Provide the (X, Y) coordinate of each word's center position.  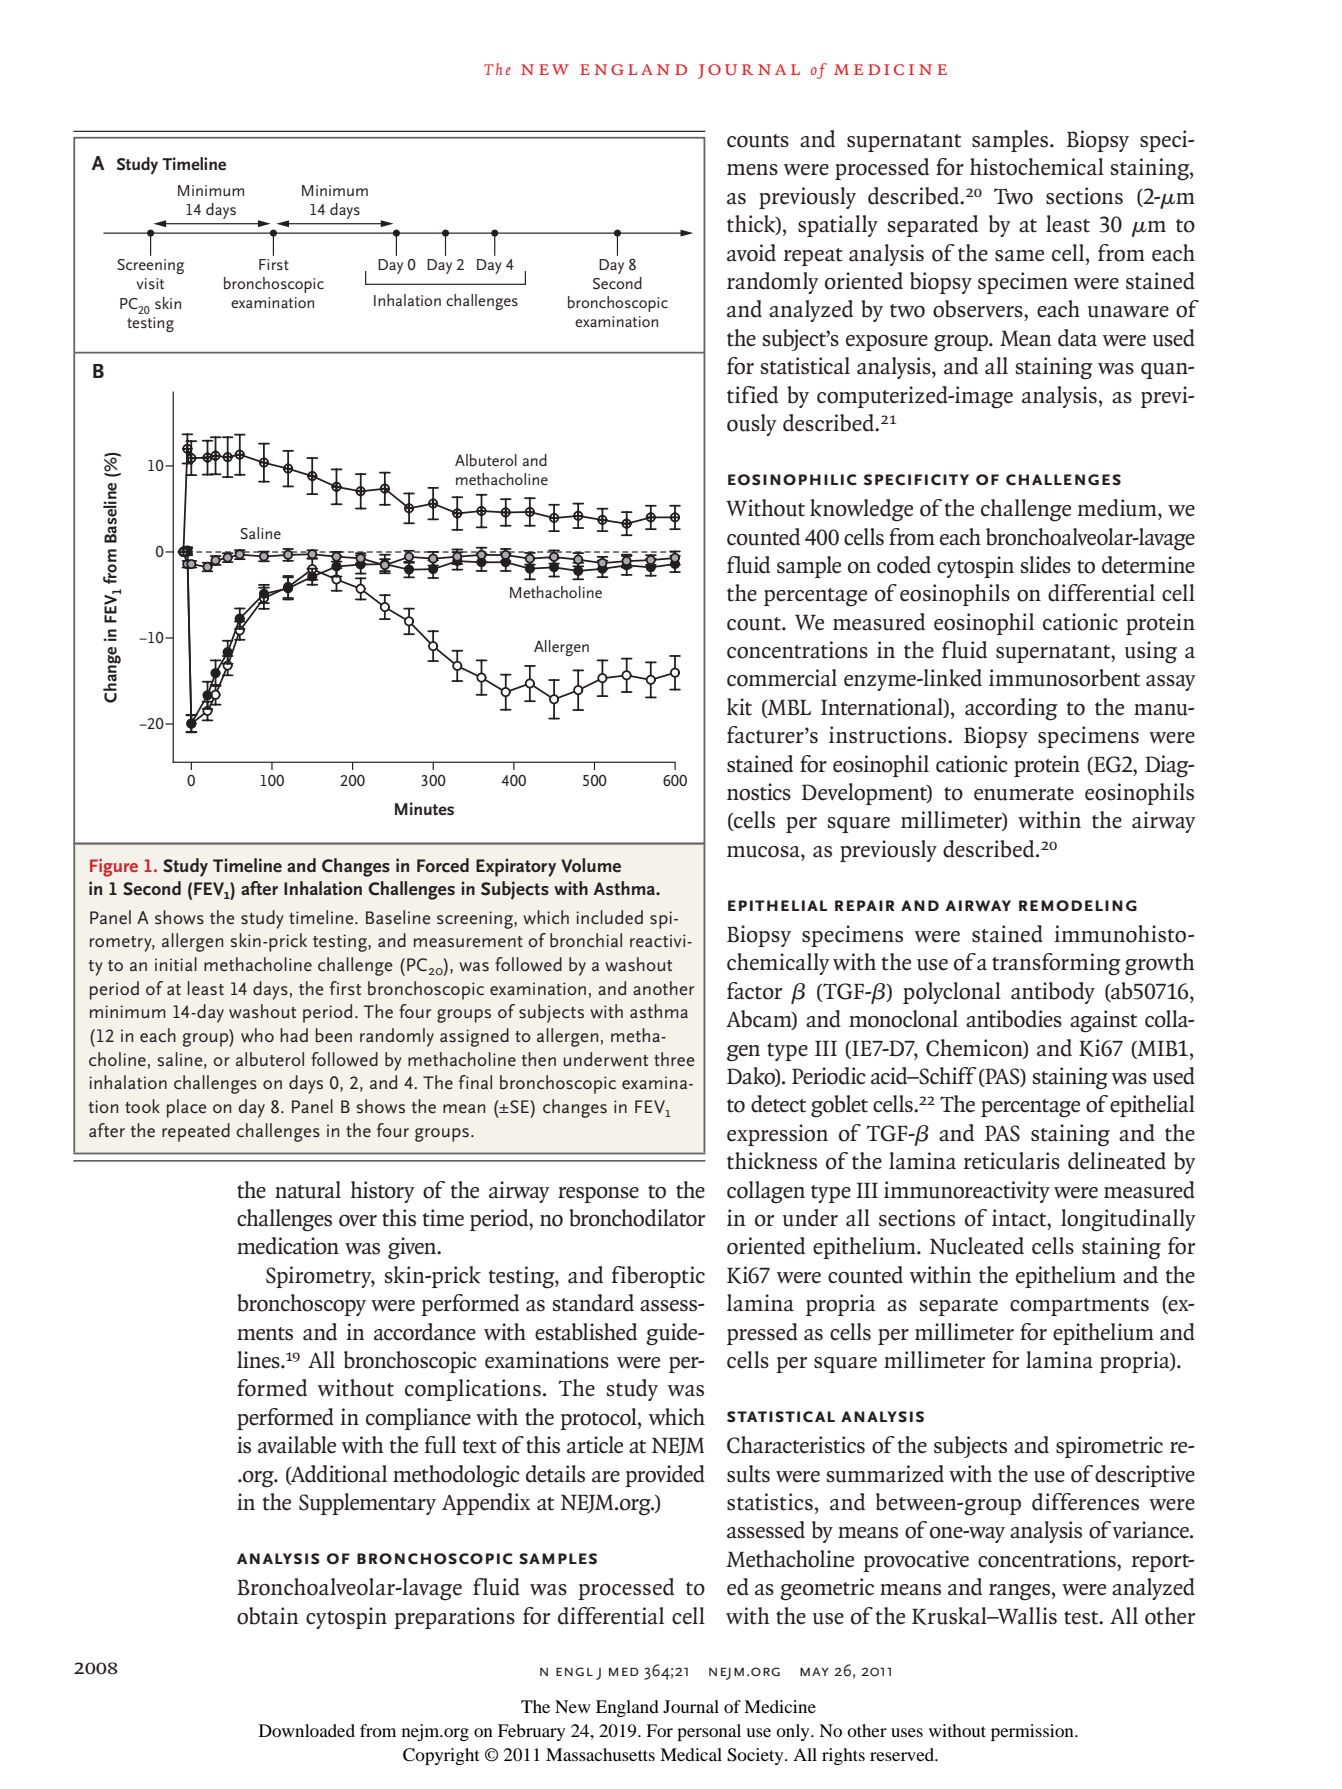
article (595, 1445)
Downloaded (307, 1730)
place (187, 1108)
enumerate (1024, 794)
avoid (751, 253)
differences (1085, 1502)
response (598, 1195)
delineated (1117, 1161)
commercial (782, 678)
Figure (114, 867)
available (297, 1445)
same (1019, 256)
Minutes (424, 809)
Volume (591, 865)
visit (150, 283)
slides (1045, 565)
